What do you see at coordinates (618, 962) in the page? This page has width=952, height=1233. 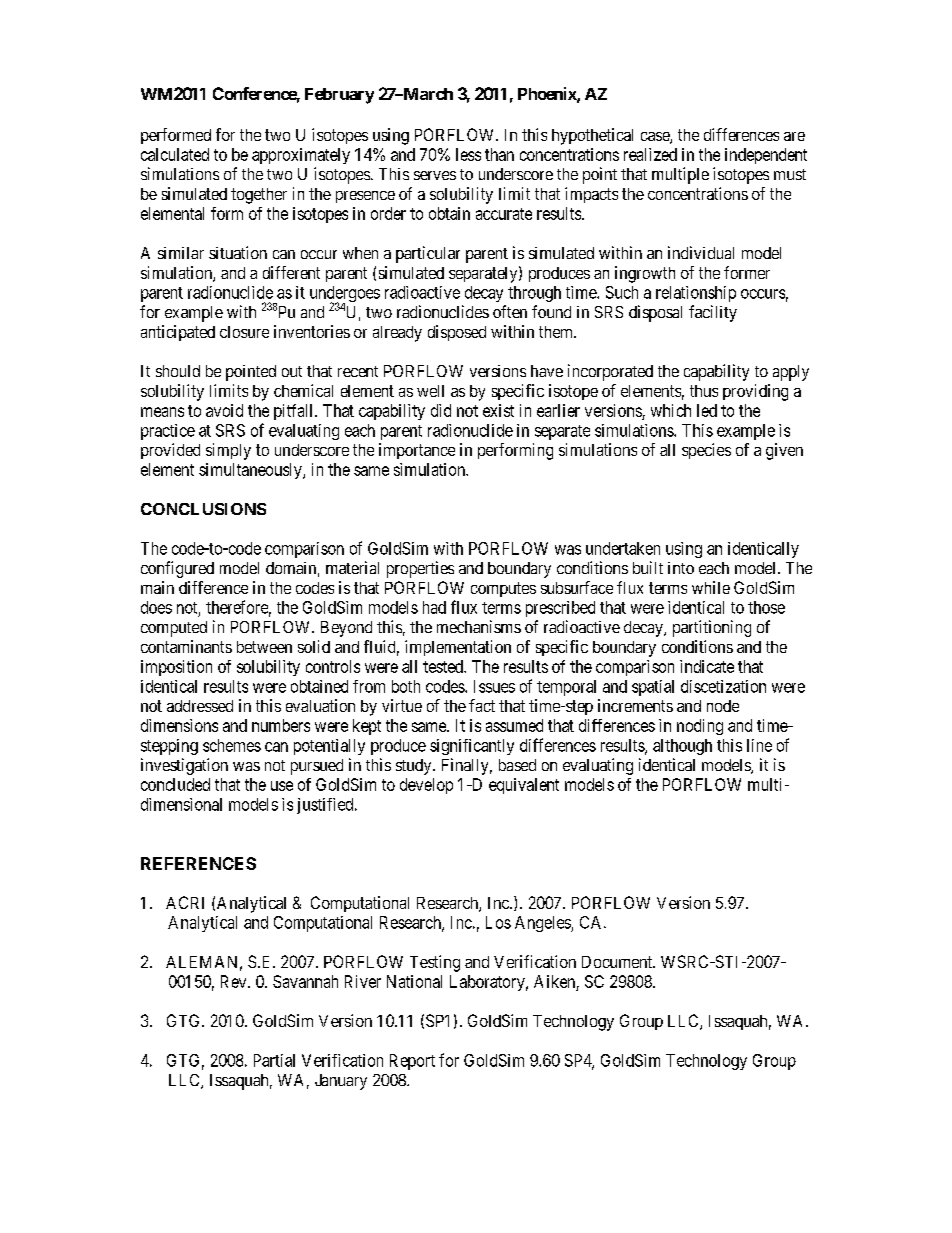 I see `Document` at bounding box center [618, 962].
